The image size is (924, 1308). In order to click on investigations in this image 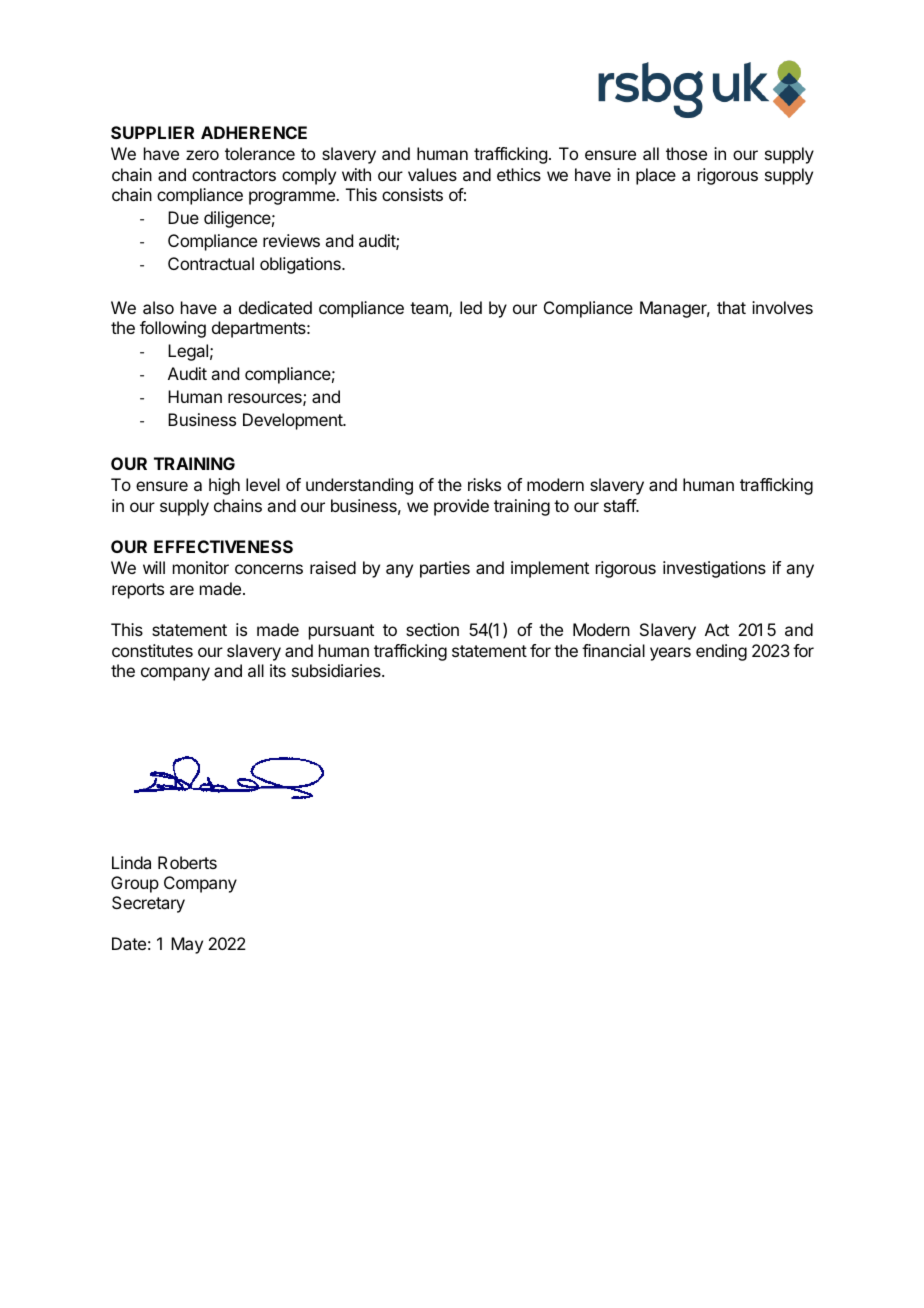, I will do `click(714, 569)`.
